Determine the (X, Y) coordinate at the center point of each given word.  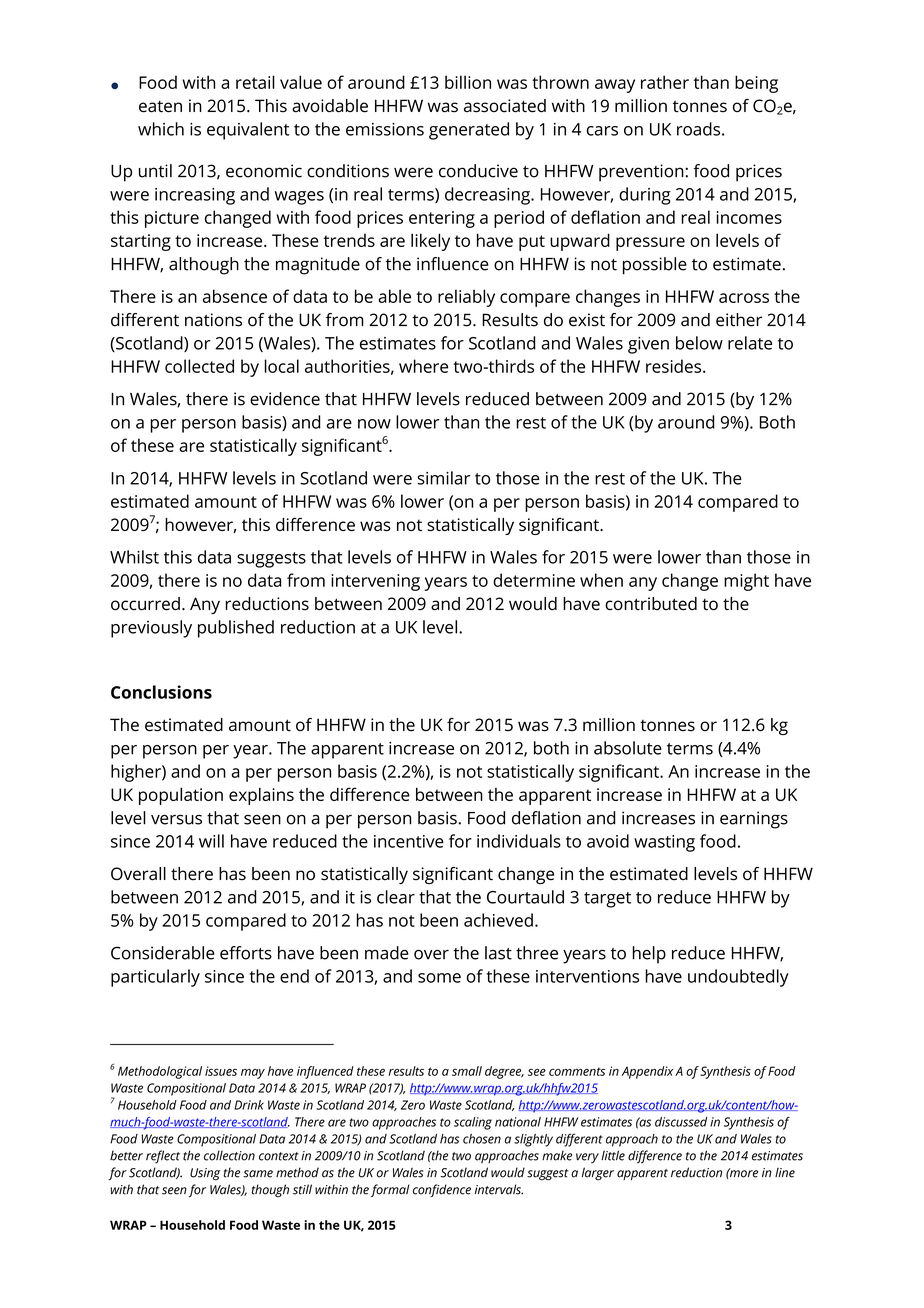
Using (205, 1174)
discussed (681, 1122)
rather (665, 82)
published (236, 629)
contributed (651, 604)
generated (469, 131)
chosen (482, 1139)
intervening (375, 582)
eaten (160, 106)
